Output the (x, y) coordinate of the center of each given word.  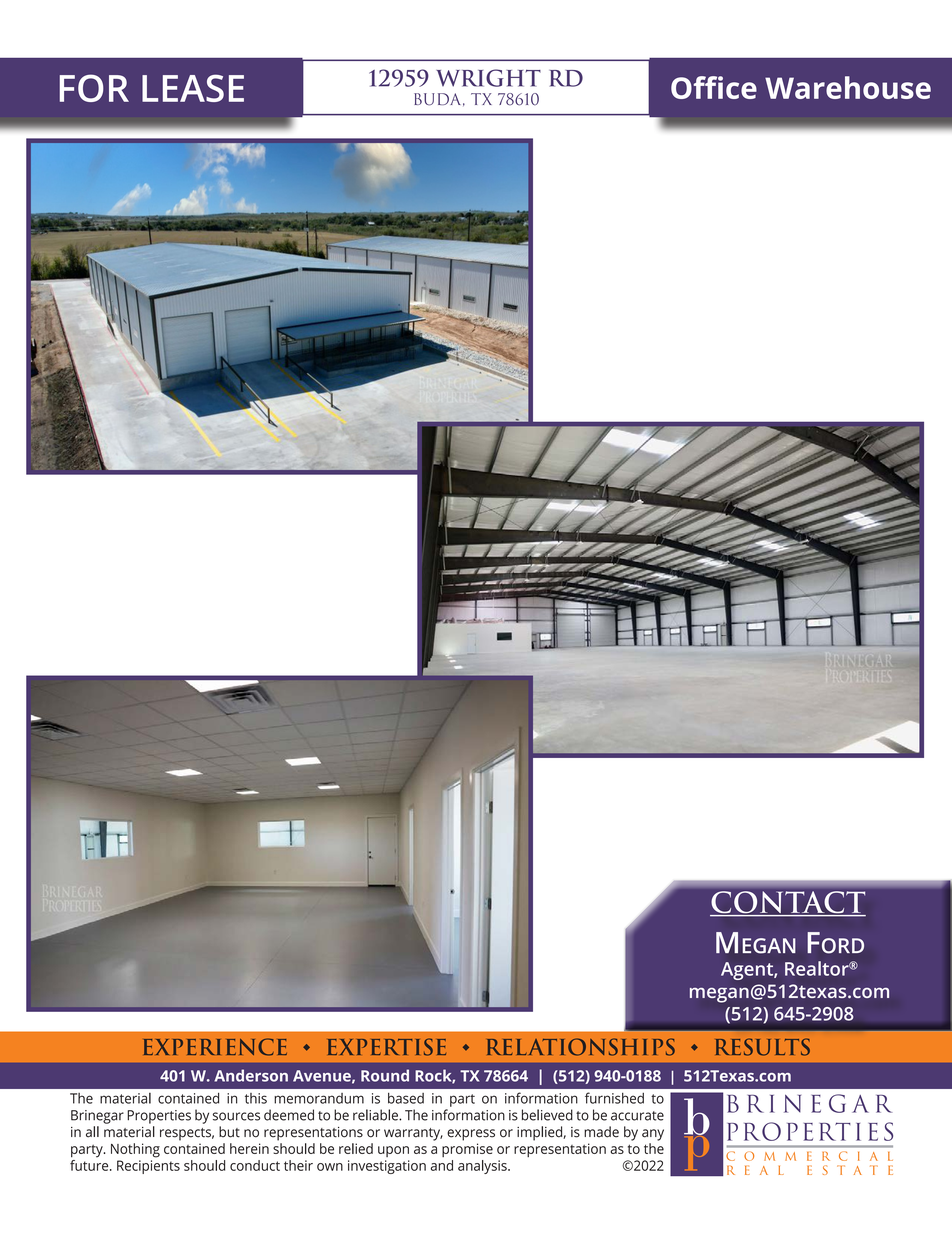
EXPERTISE (387, 1047)
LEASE (193, 88)
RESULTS (763, 1047)
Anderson (251, 1075)
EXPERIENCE (215, 1047)
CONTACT (788, 903)
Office (714, 87)
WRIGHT (488, 78)
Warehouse (848, 87)
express (471, 1135)
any (653, 1135)
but (229, 1132)
